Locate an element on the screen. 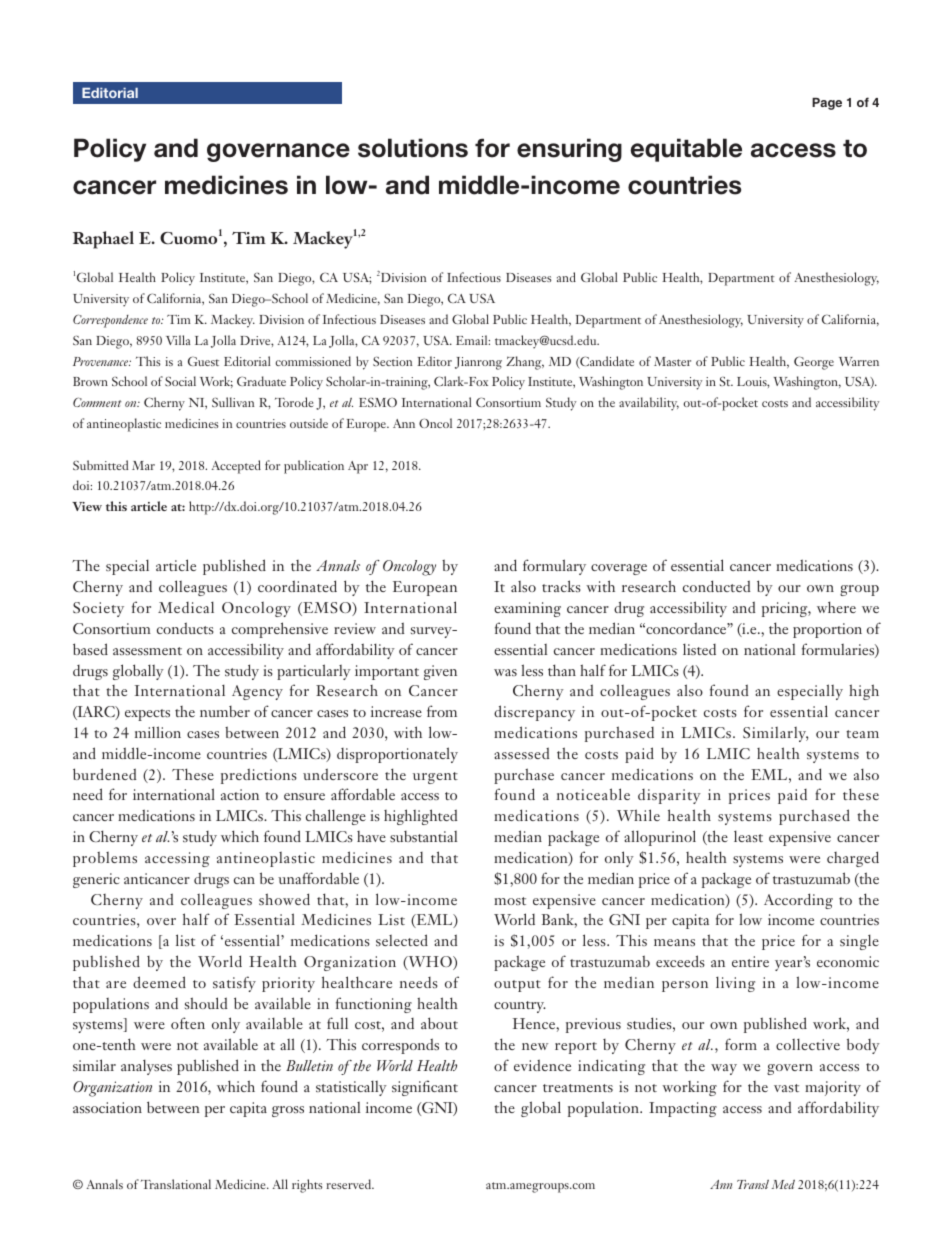  where is located at coordinates (836, 607).
